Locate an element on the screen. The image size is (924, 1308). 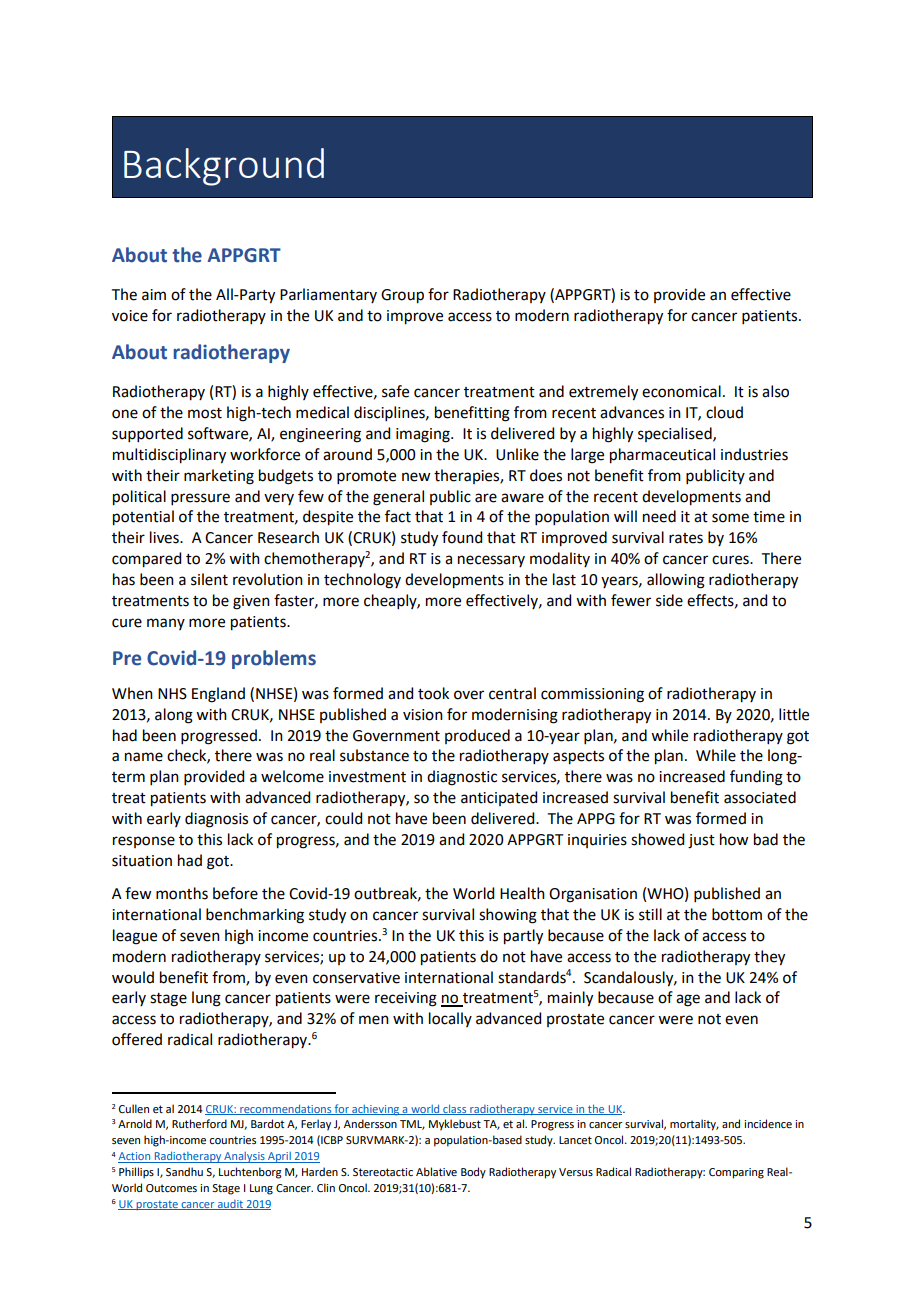
imaging is located at coordinates (424, 435).
